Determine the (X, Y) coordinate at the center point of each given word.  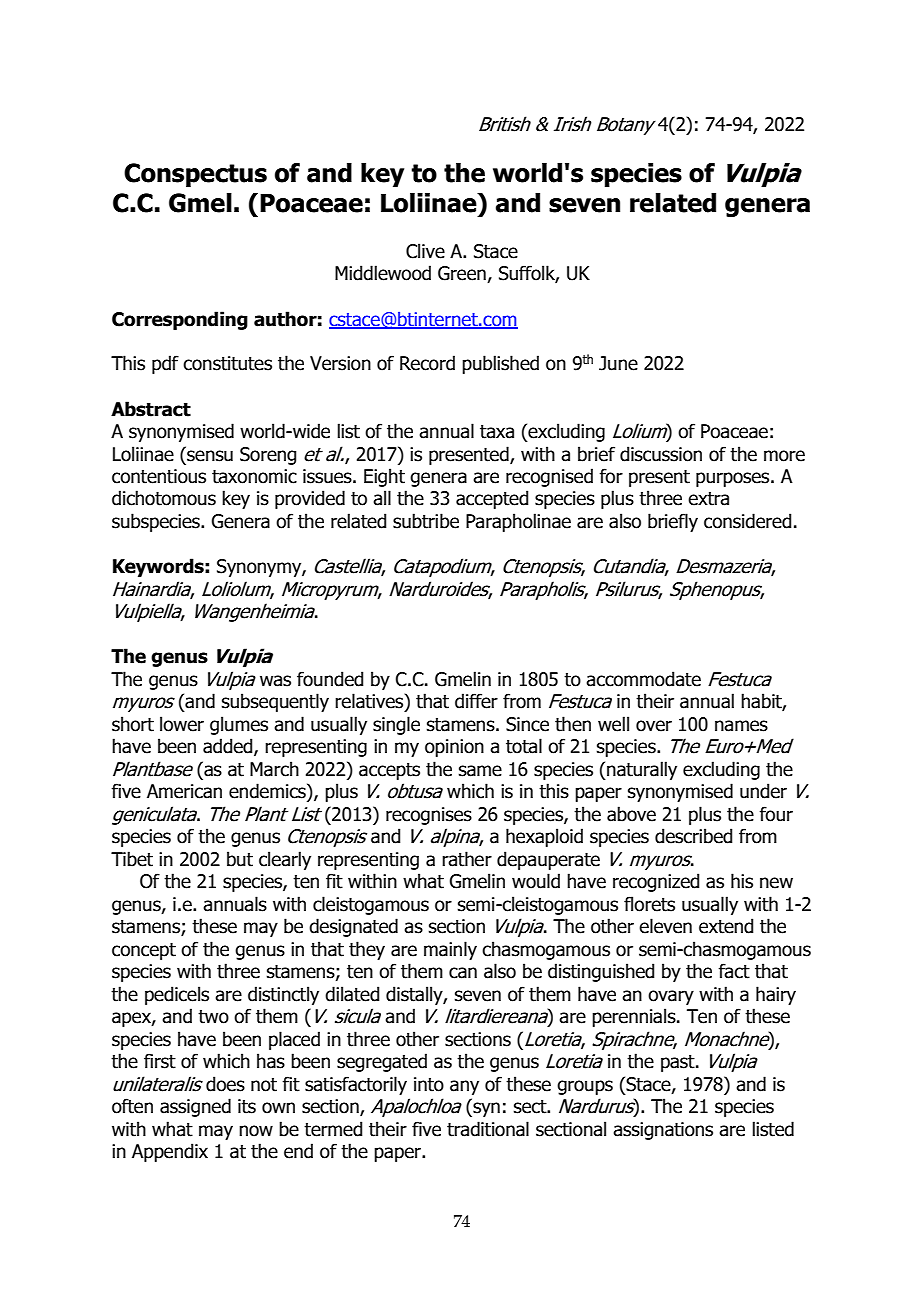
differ (476, 701)
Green (463, 274)
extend (726, 926)
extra (708, 499)
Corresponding (180, 320)
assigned (195, 1107)
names (741, 726)
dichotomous (164, 498)
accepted (492, 499)
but (240, 859)
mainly (450, 950)
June (618, 363)
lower (182, 724)
